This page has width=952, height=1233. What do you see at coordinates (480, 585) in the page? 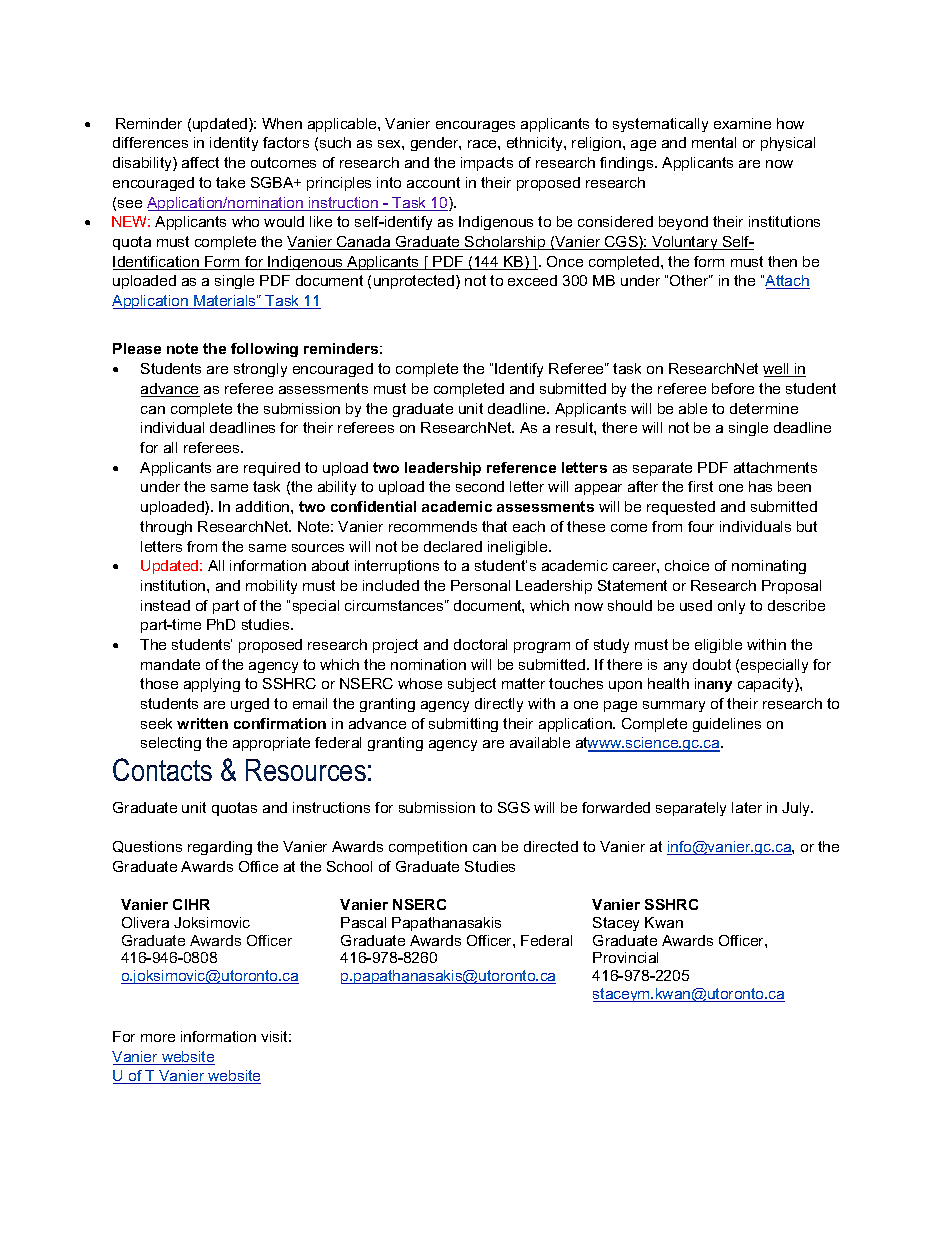
I see `Personal` at bounding box center [480, 585].
